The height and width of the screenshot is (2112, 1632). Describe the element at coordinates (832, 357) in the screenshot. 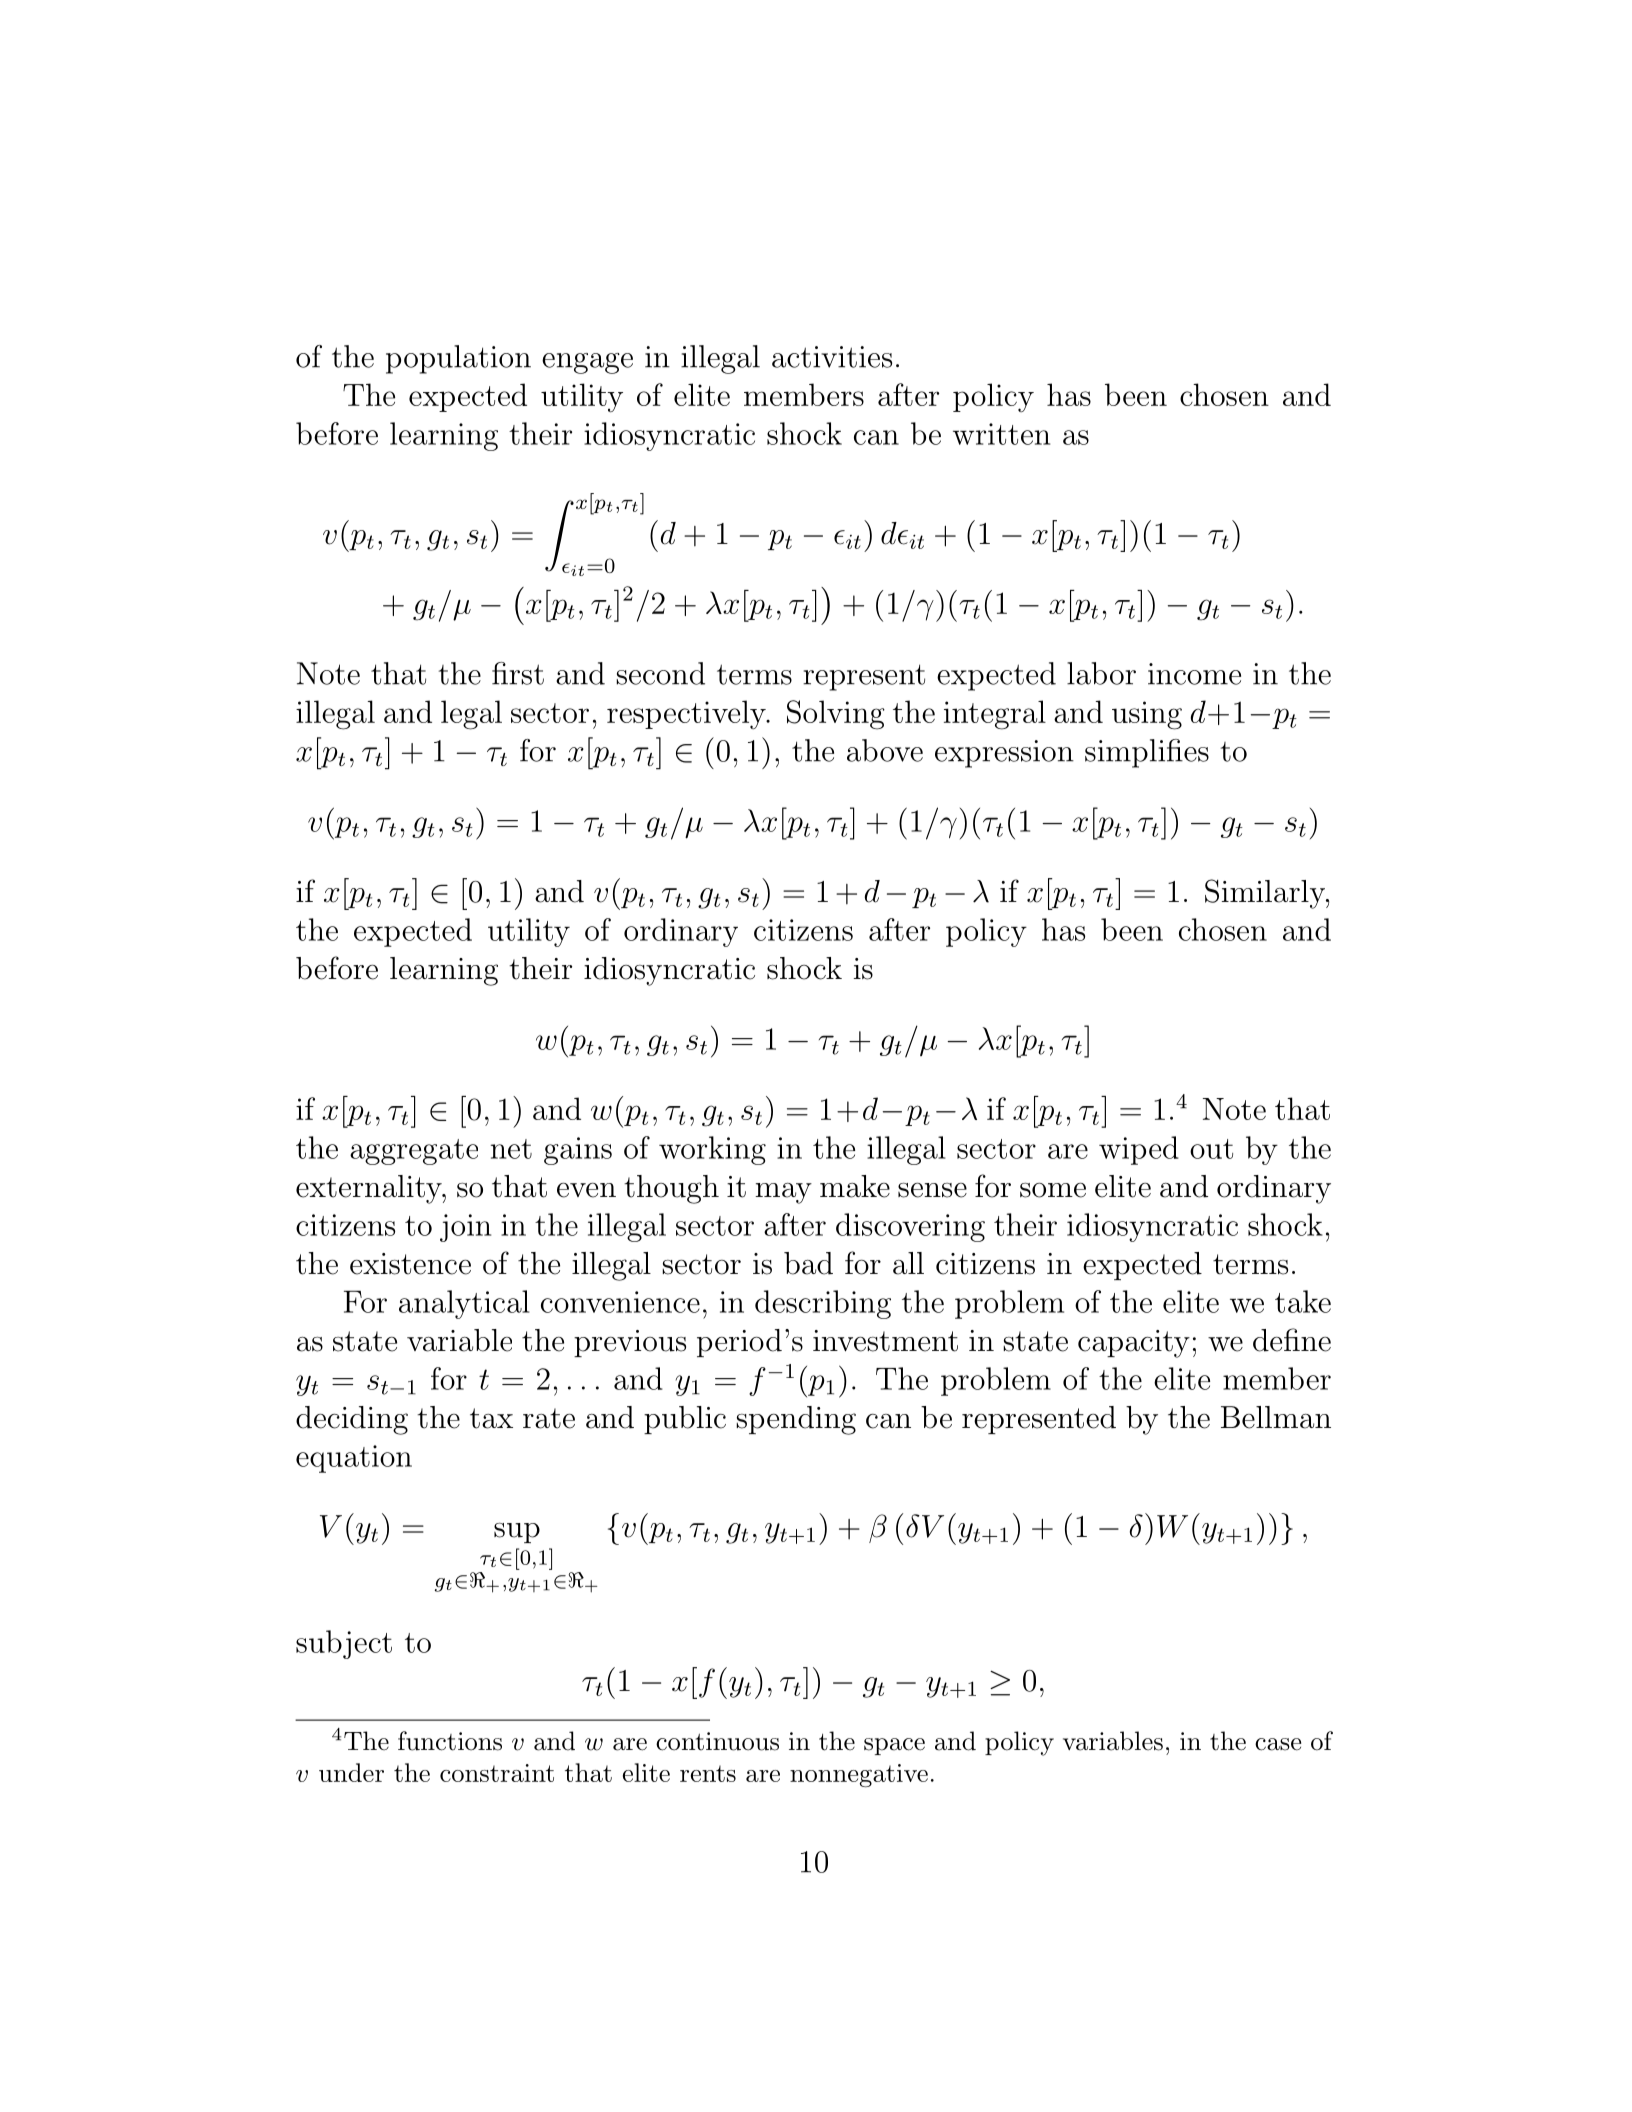

I see `activities` at that location.
